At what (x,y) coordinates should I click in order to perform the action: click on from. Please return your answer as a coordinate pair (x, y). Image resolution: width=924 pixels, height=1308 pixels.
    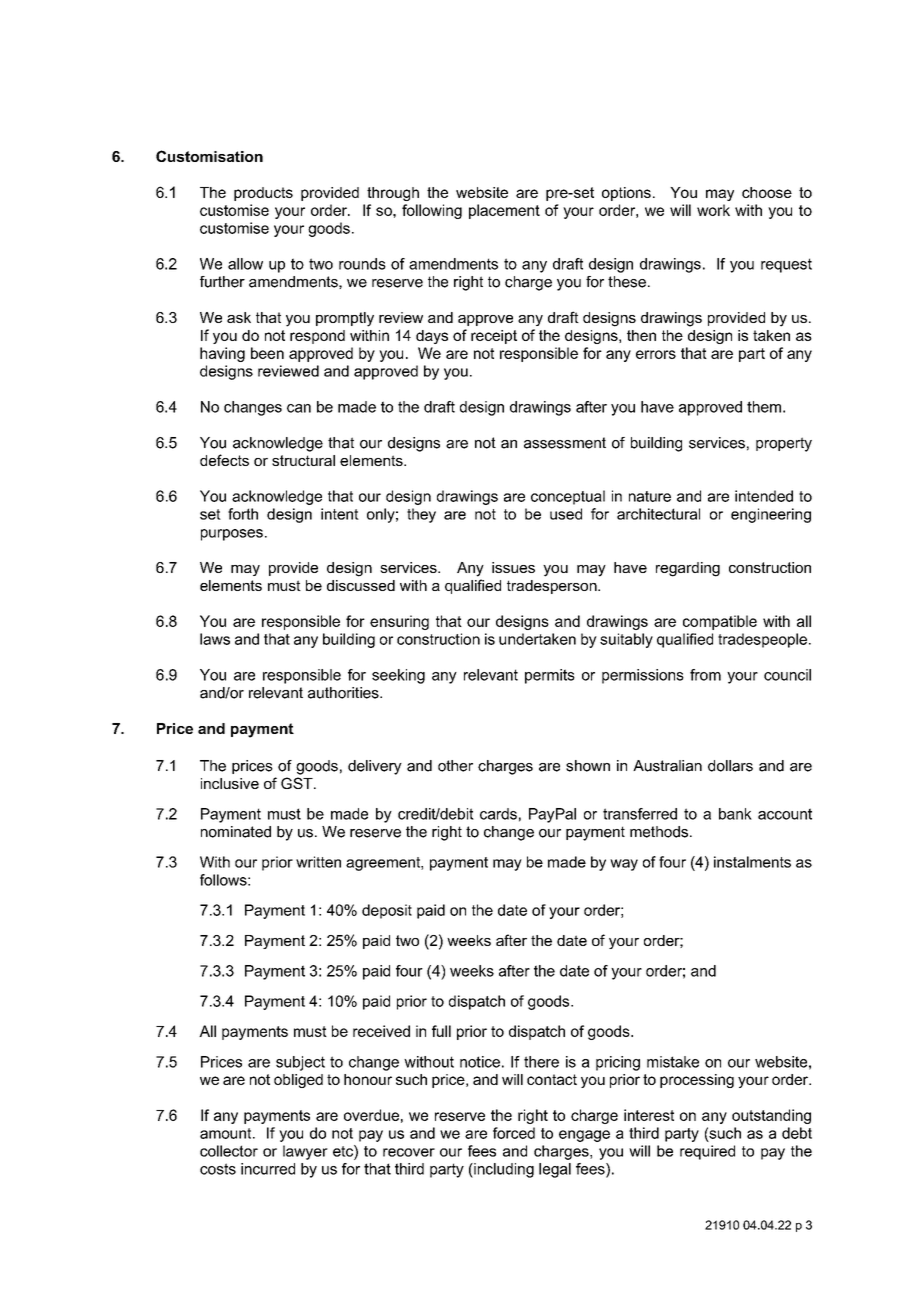
    Looking at the image, I should click on (705, 675).
